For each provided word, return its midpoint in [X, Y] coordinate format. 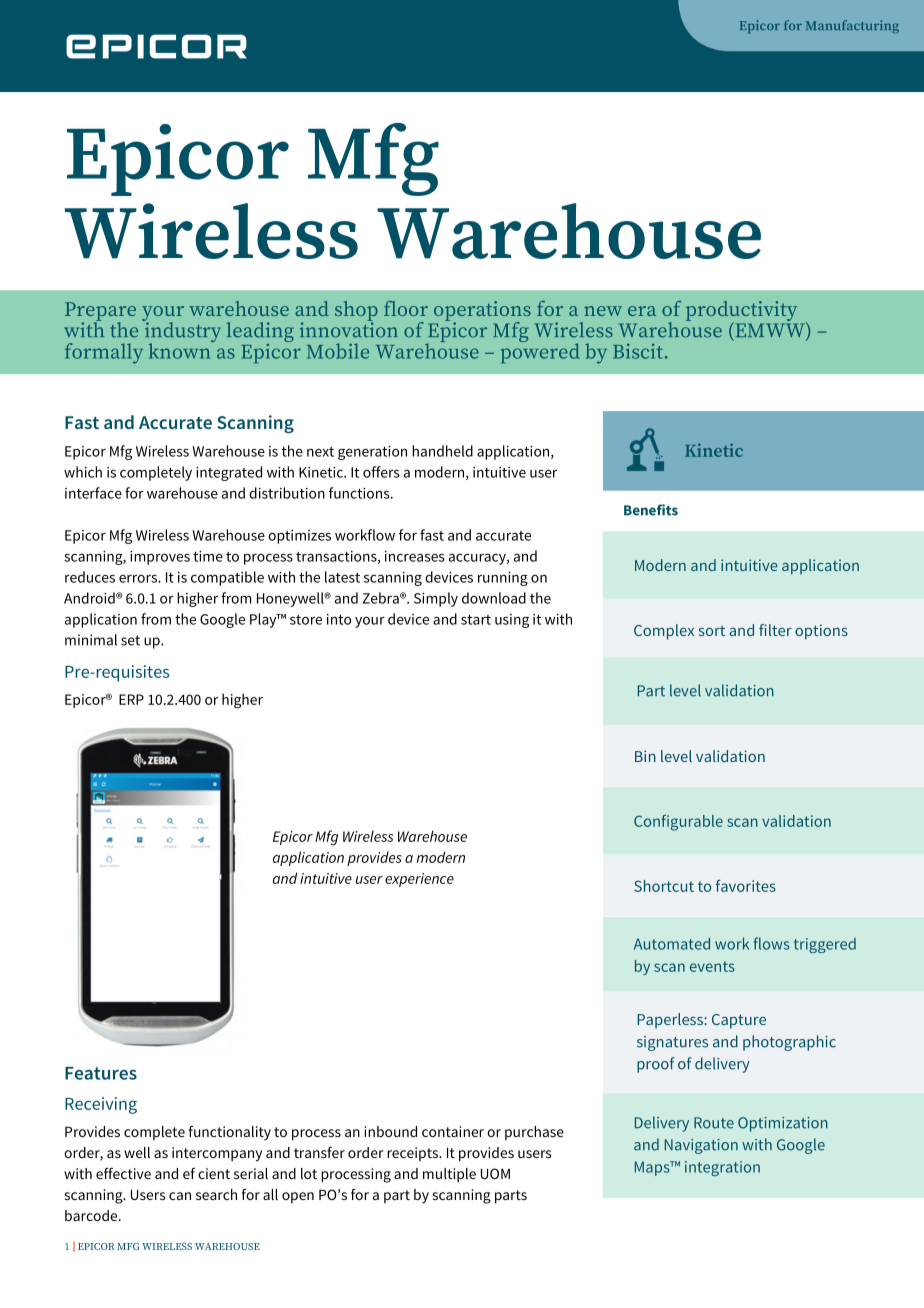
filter [775, 630]
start [476, 620]
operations [482, 312]
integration [722, 1168]
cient [214, 1173]
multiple [449, 1175]
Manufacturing [852, 26]
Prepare [100, 312]
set [130, 640]
